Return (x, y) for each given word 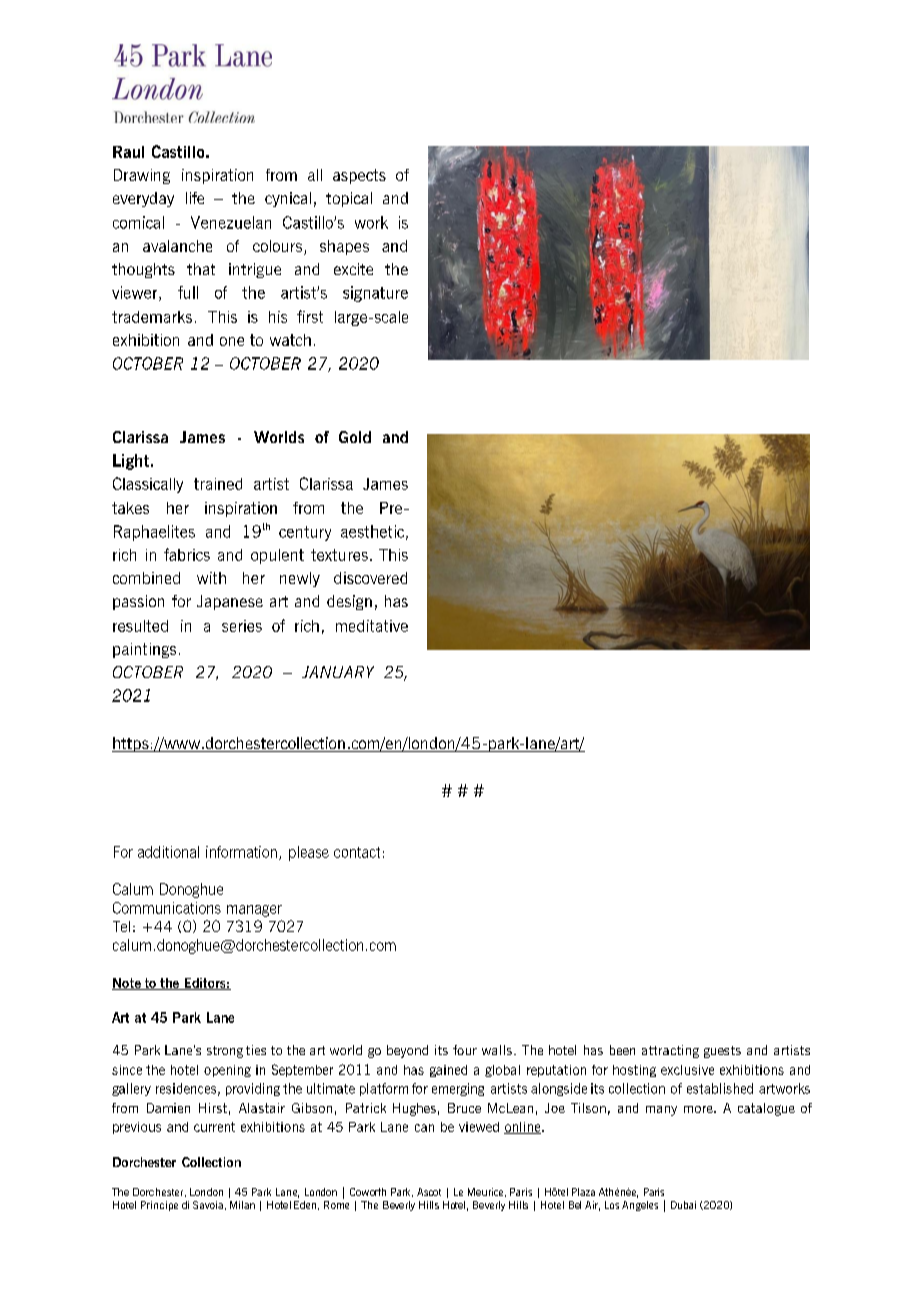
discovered (370, 578)
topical (349, 199)
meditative (372, 626)
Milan (242, 1205)
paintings (144, 650)
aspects (359, 176)
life (195, 198)
